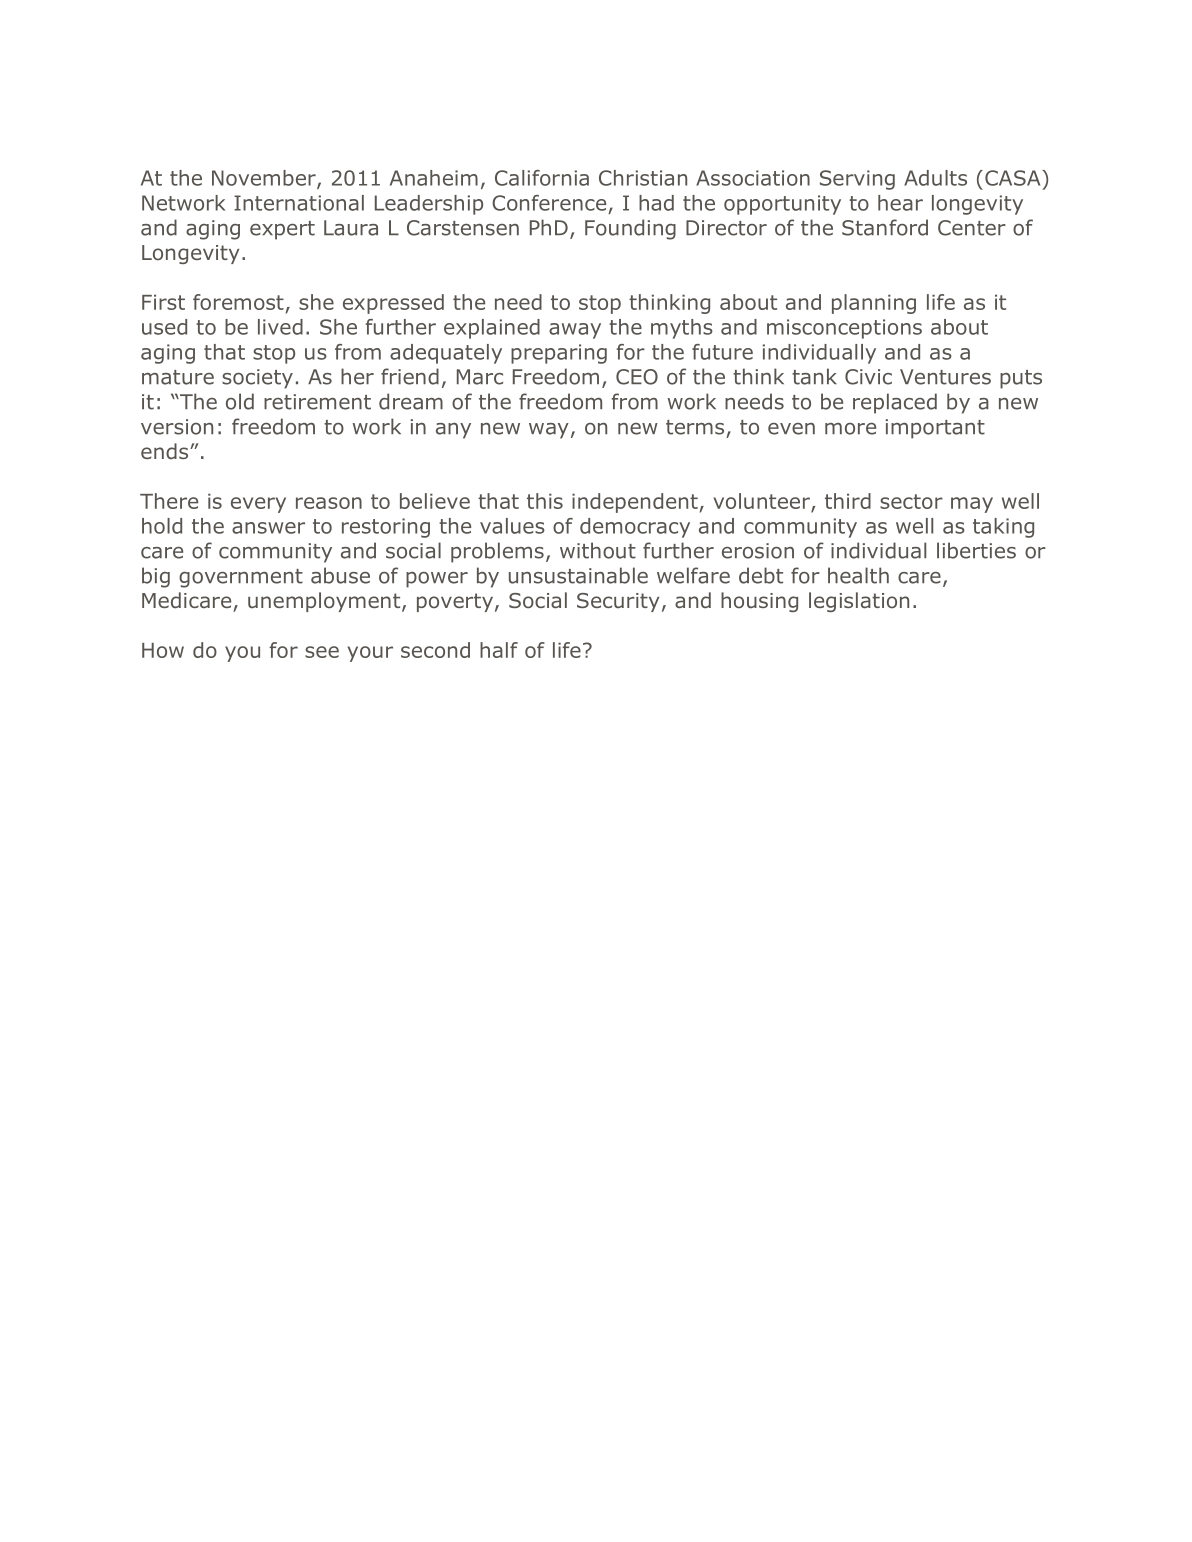 The height and width of the image is (1542, 1192). I want to click on taking, so click(1003, 528).
